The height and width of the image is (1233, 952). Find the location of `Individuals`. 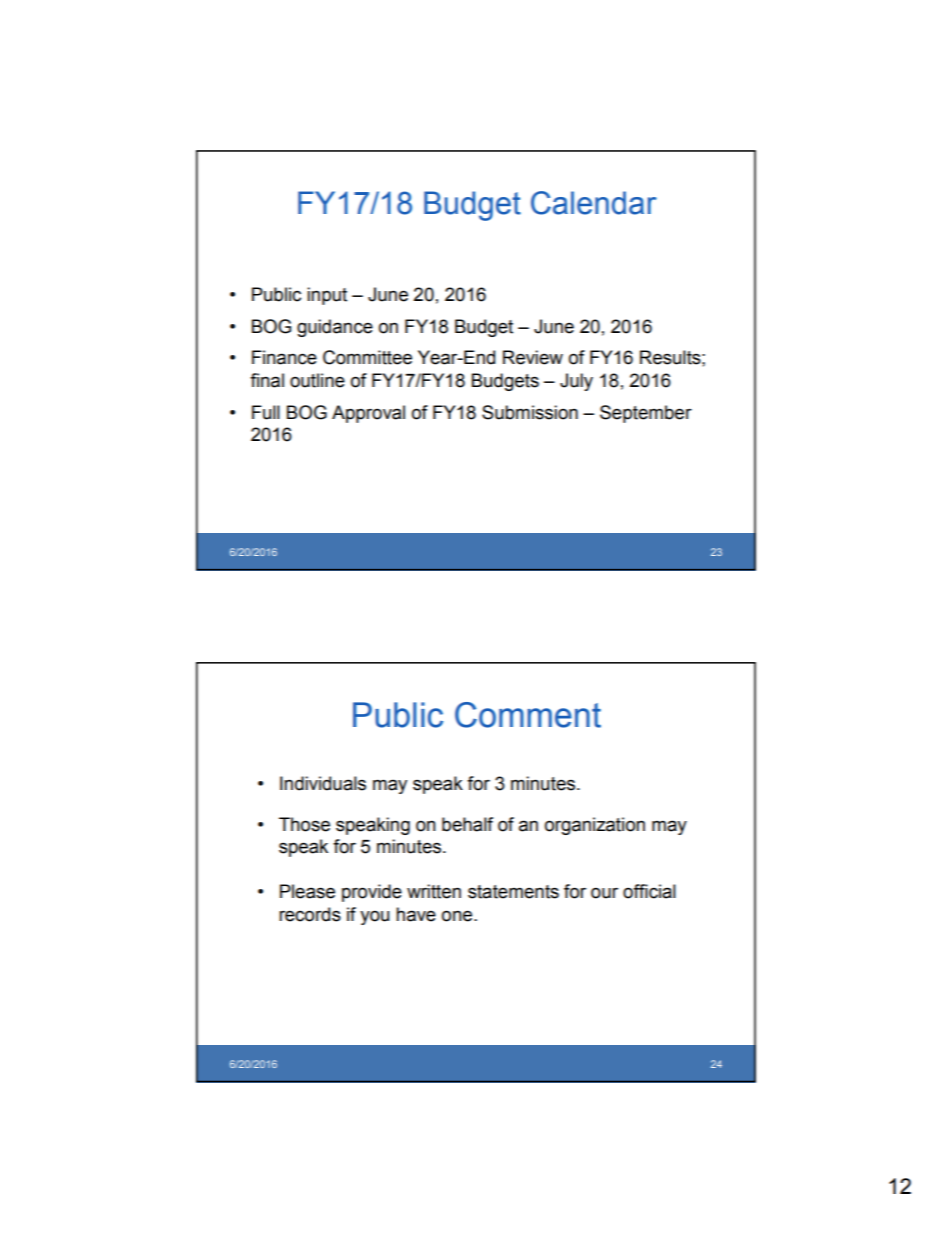

Individuals is located at coordinates (323, 783).
